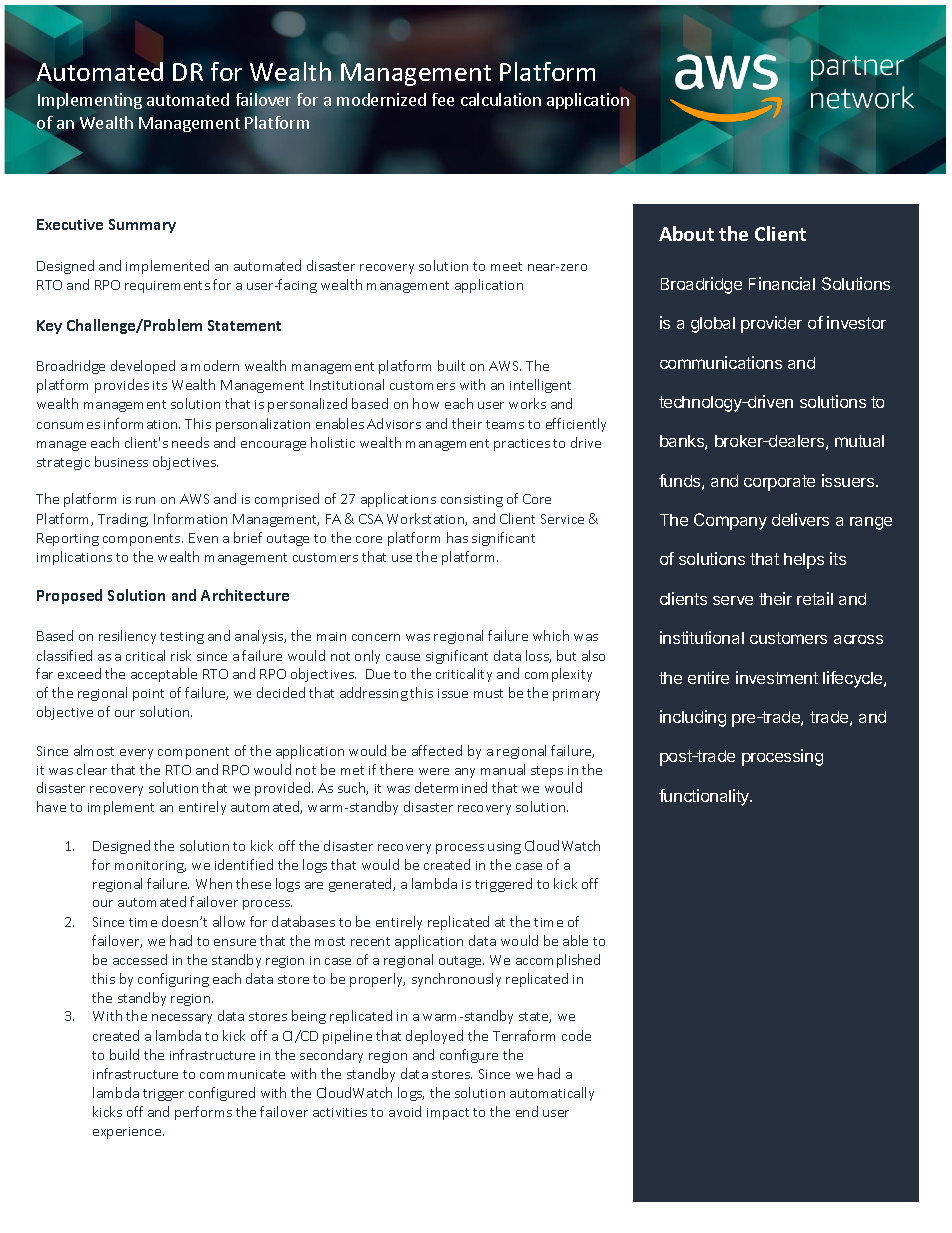 Image resolution: width=952 pixels, height=1233 pixels. Describe the element at coordinates (443, 99) in the image. I see `fee` at that location.
